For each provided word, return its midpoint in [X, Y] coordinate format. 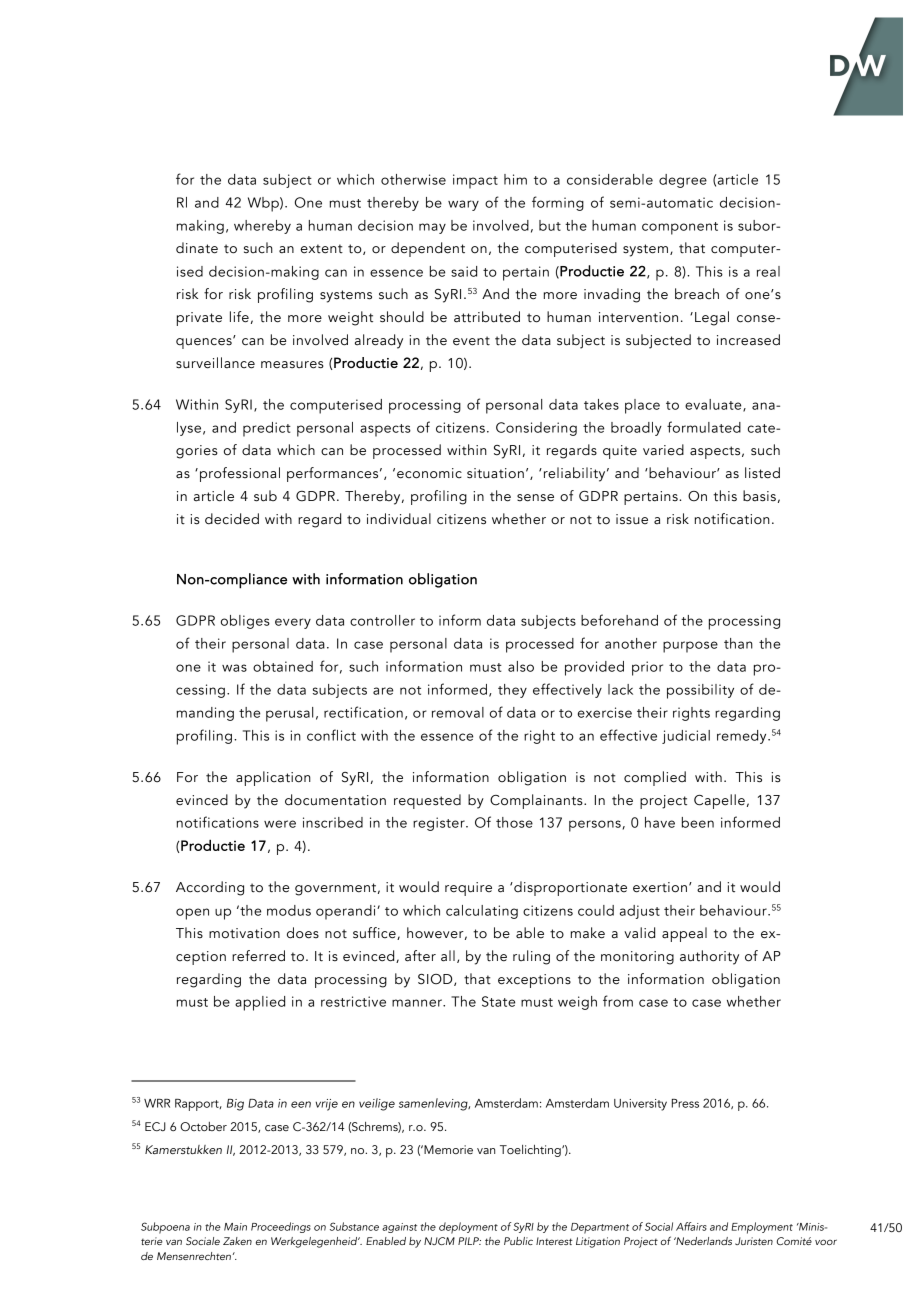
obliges [245, 622]
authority [709, 957]
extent [322, 249]
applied [260, 1003]
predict [267, 429]
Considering [536, 429]
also [521, 666]
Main [235, 1227]
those [514, 822]
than [738, 643]
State [498, 1001]
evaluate [714, 405]
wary [463, 205]
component [680, 228]
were [280, 824]
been [698, 822]
